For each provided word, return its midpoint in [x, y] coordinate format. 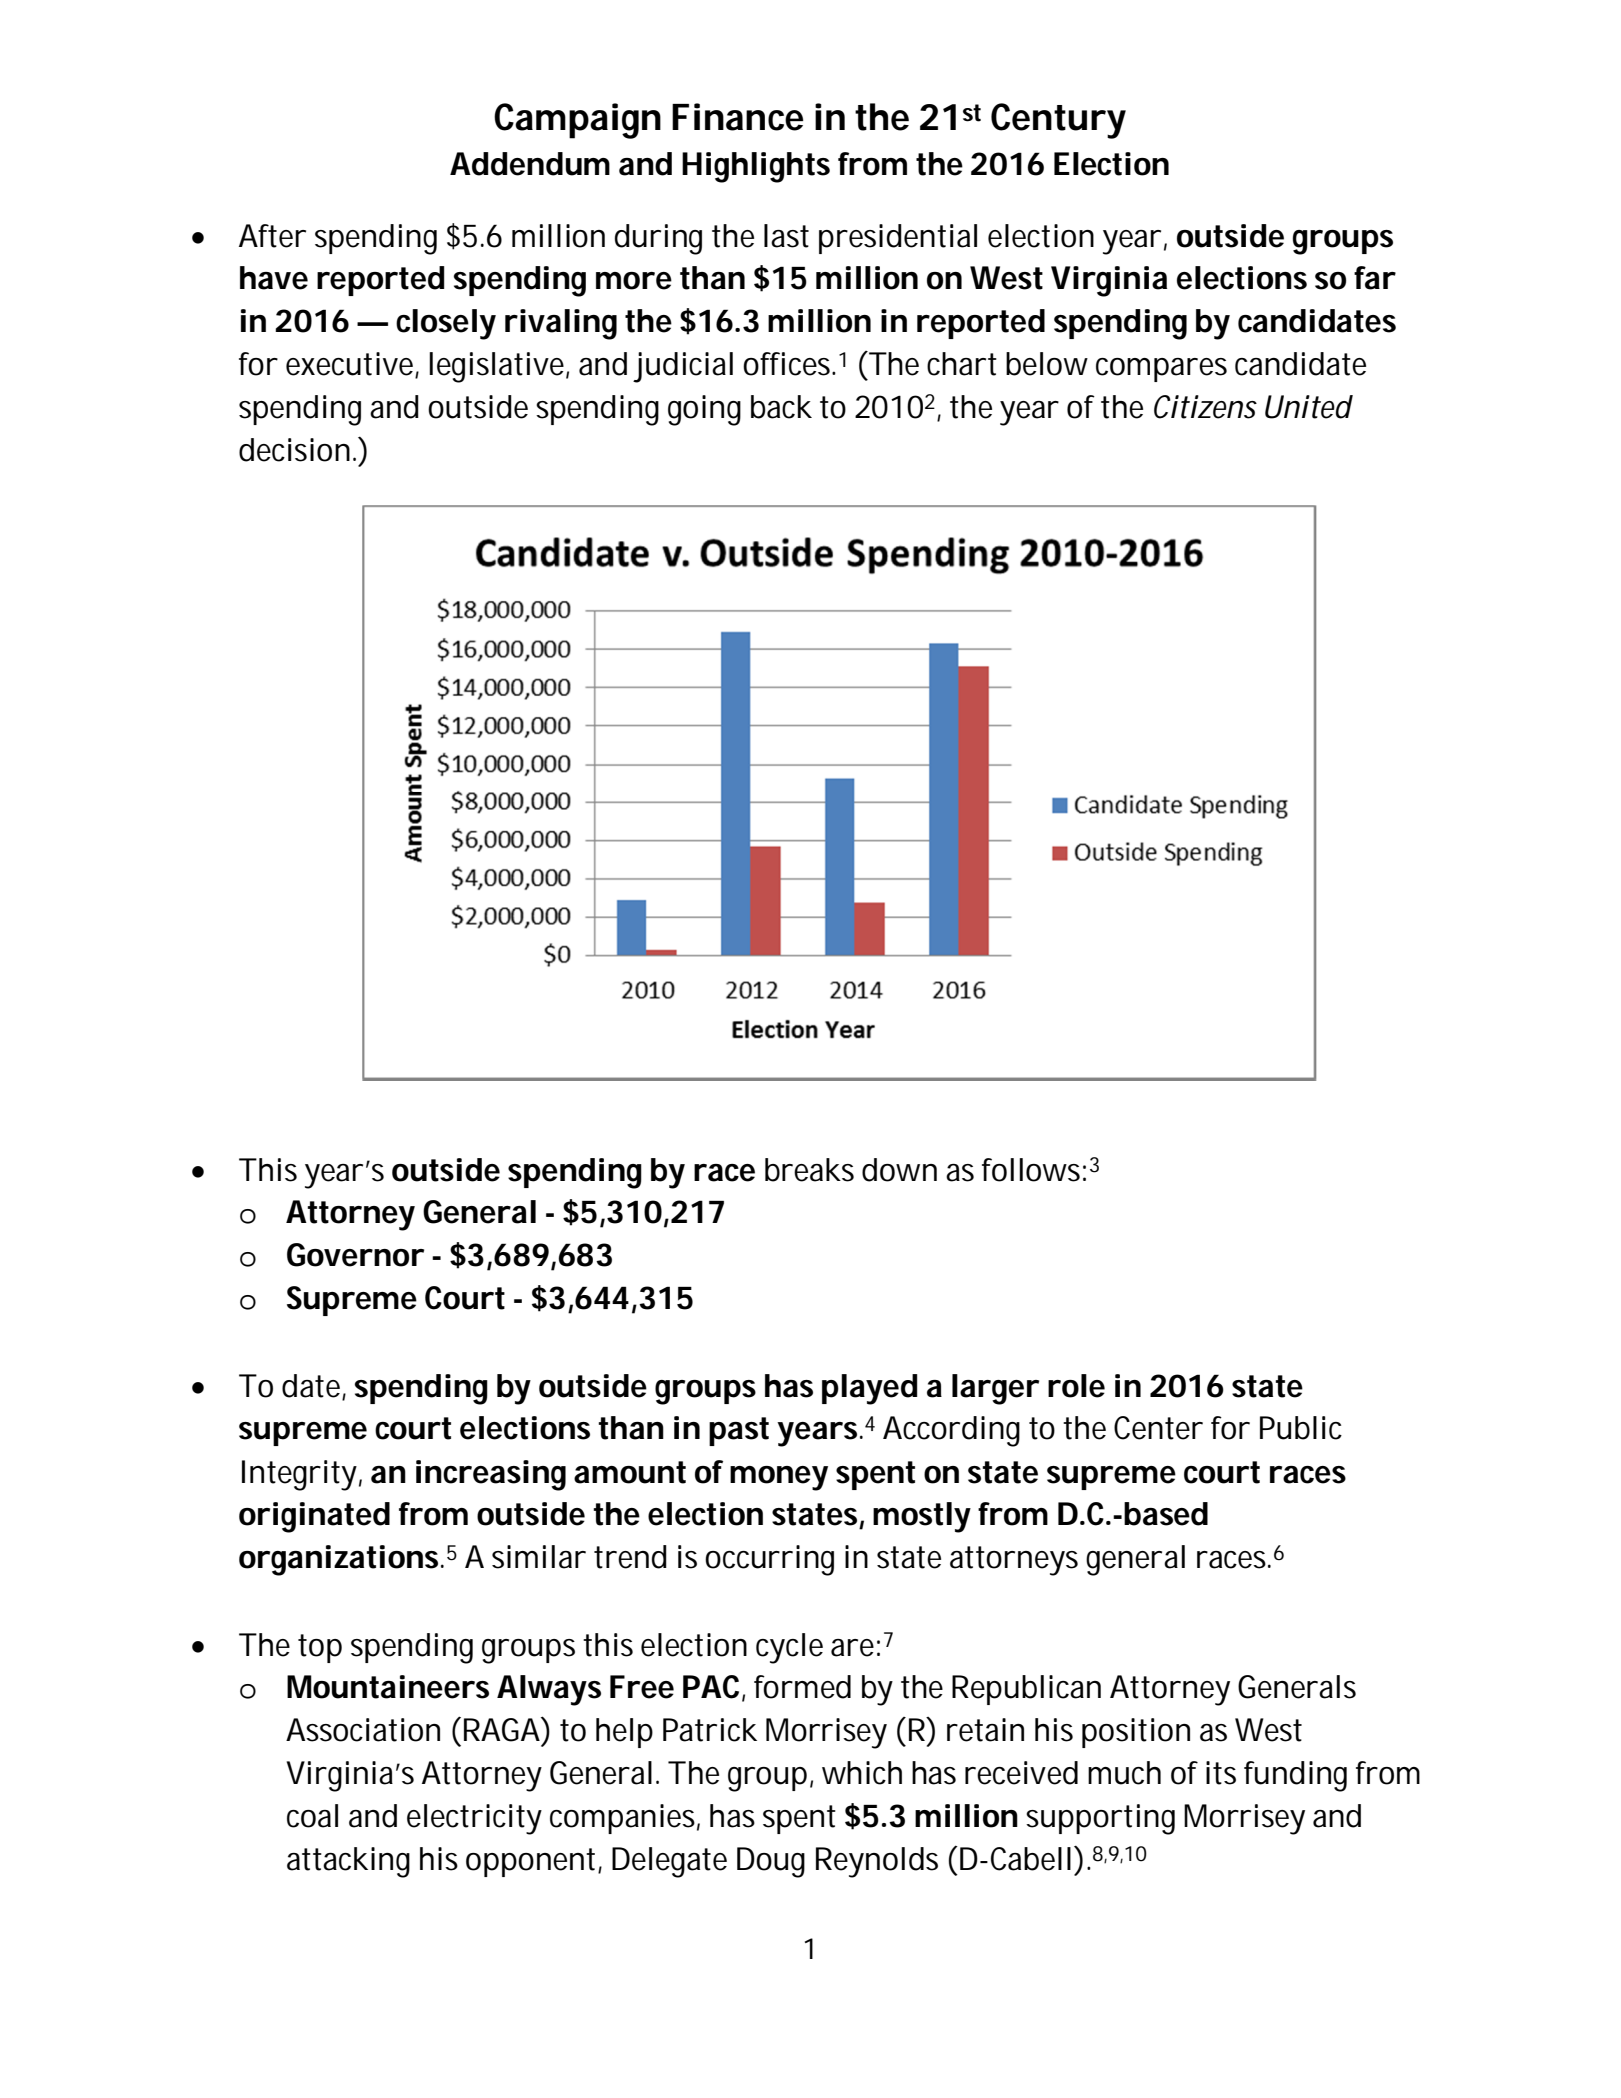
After [272, 236]
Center [1158, 1428]
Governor [355, 1255]
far [1374, 278]
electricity [474, 1819]
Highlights [756, 167]
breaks [809, 1170]
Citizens [1205, 407]
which [862, 1773]
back [781, 407]
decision [294, 450]
